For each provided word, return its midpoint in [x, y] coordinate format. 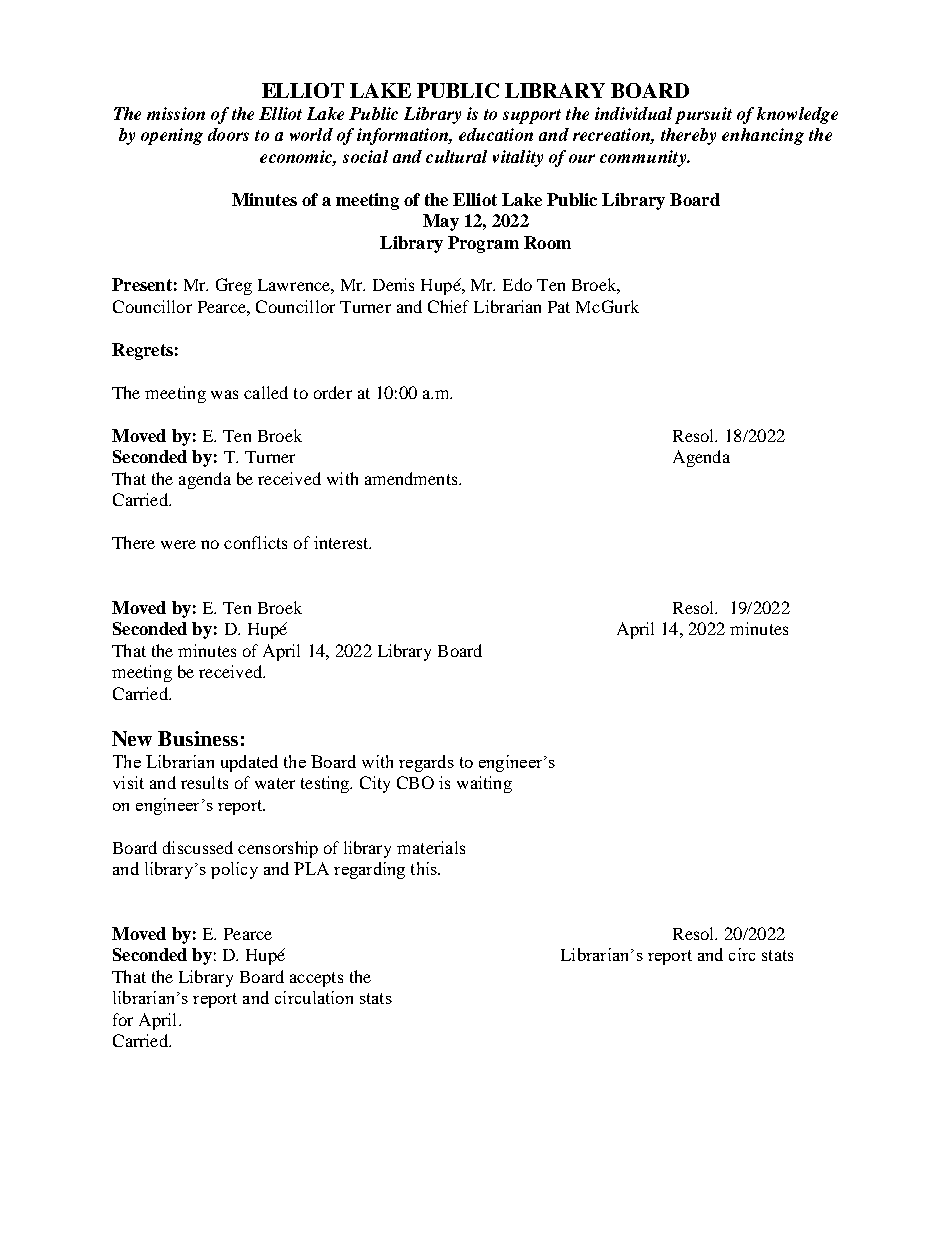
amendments [412, 478]
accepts [316, 979]
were [178, 544]
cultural [456, 156]
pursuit [703, 115]
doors [228, 134]
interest [342, 542]
